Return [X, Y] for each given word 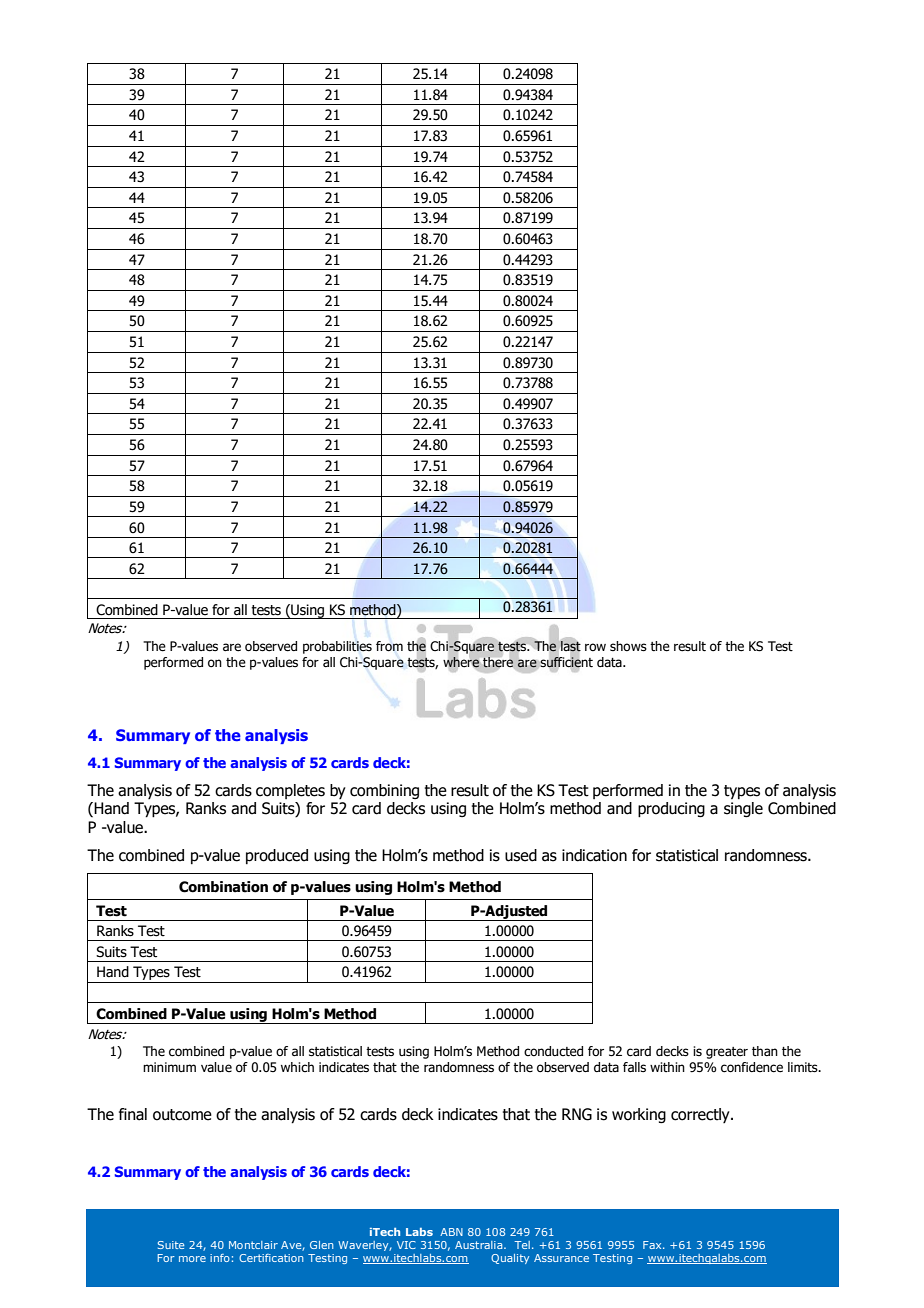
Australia [480, 1245]
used [521, 855]
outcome [182, 1115]
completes [290, 791]
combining [384, 791]
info [220, 1258]
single [743, 809]
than [765, 1051]
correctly [701, 1115]
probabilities [337, 647]
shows [628, 646]
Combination [223, 887]
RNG [577, 1114]
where [461, 662]
